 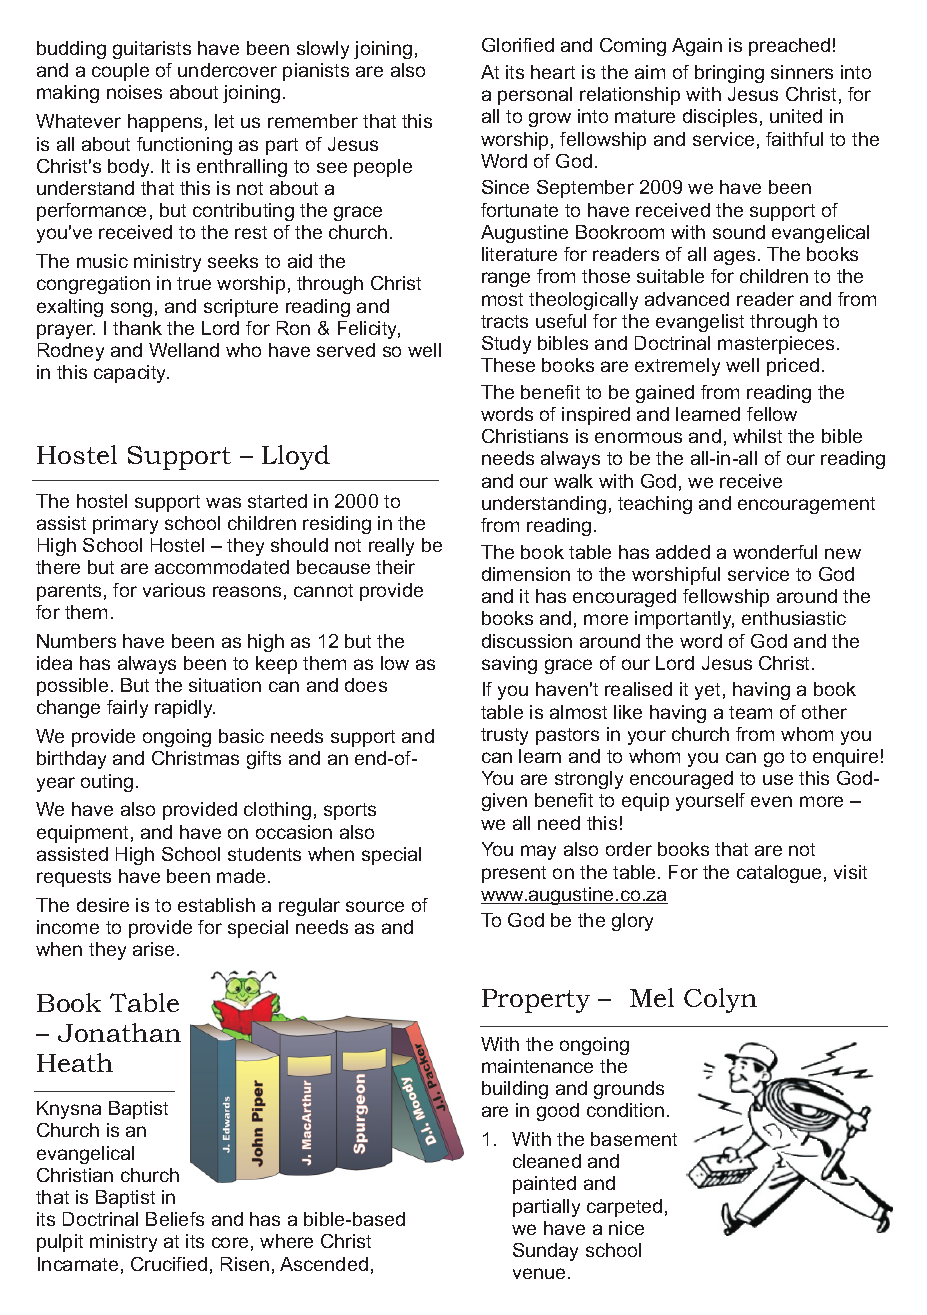 I want to click on nice, so click(x=626, y=1228).
